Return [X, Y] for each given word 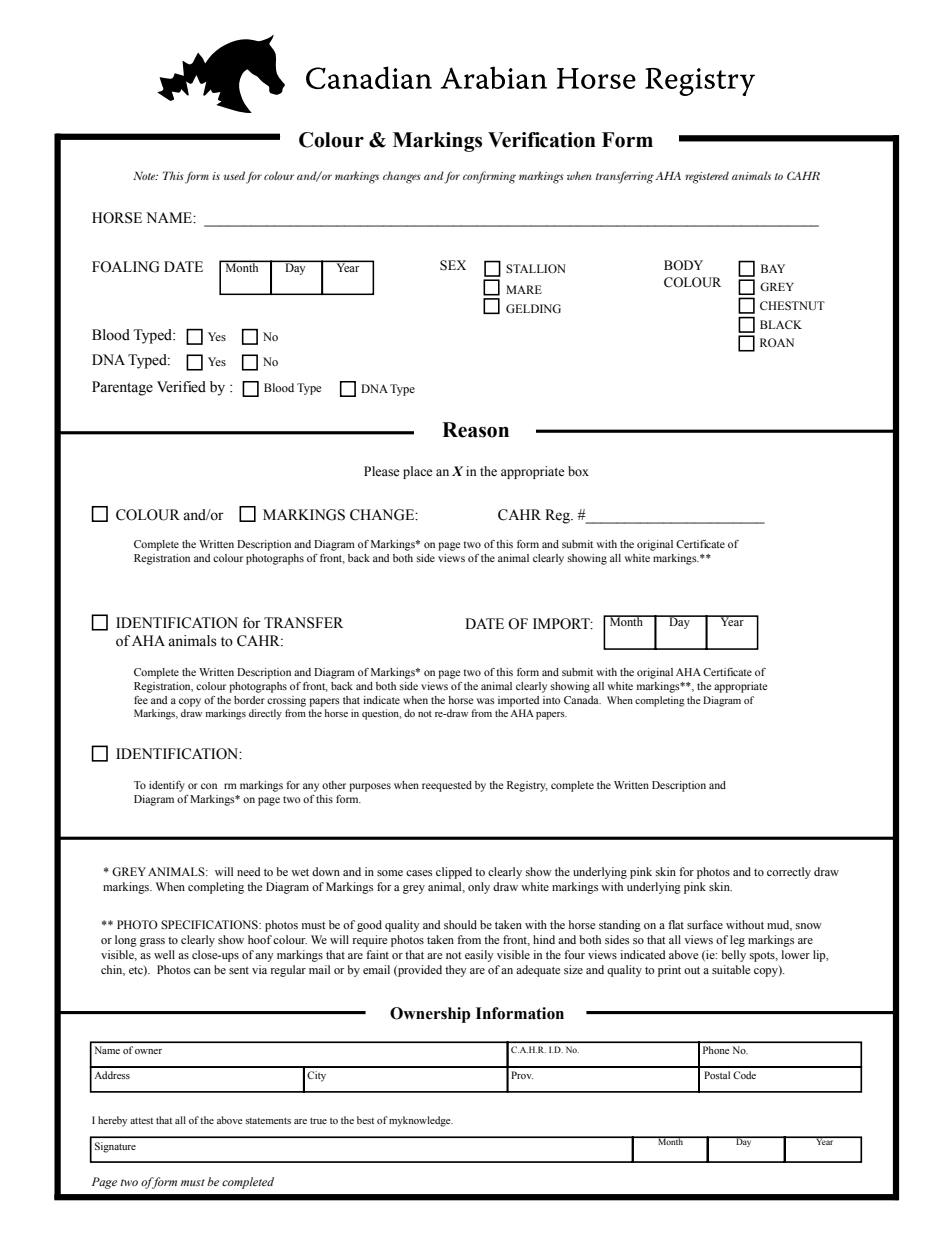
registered [707, 177]
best [365, 1120]
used [234, 175]
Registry [527, 786]
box [578, 471]
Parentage [122, 388]
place [418, 472]
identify [167, 786]
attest [141, 1121]
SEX [453, 265]
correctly [789, 873]
